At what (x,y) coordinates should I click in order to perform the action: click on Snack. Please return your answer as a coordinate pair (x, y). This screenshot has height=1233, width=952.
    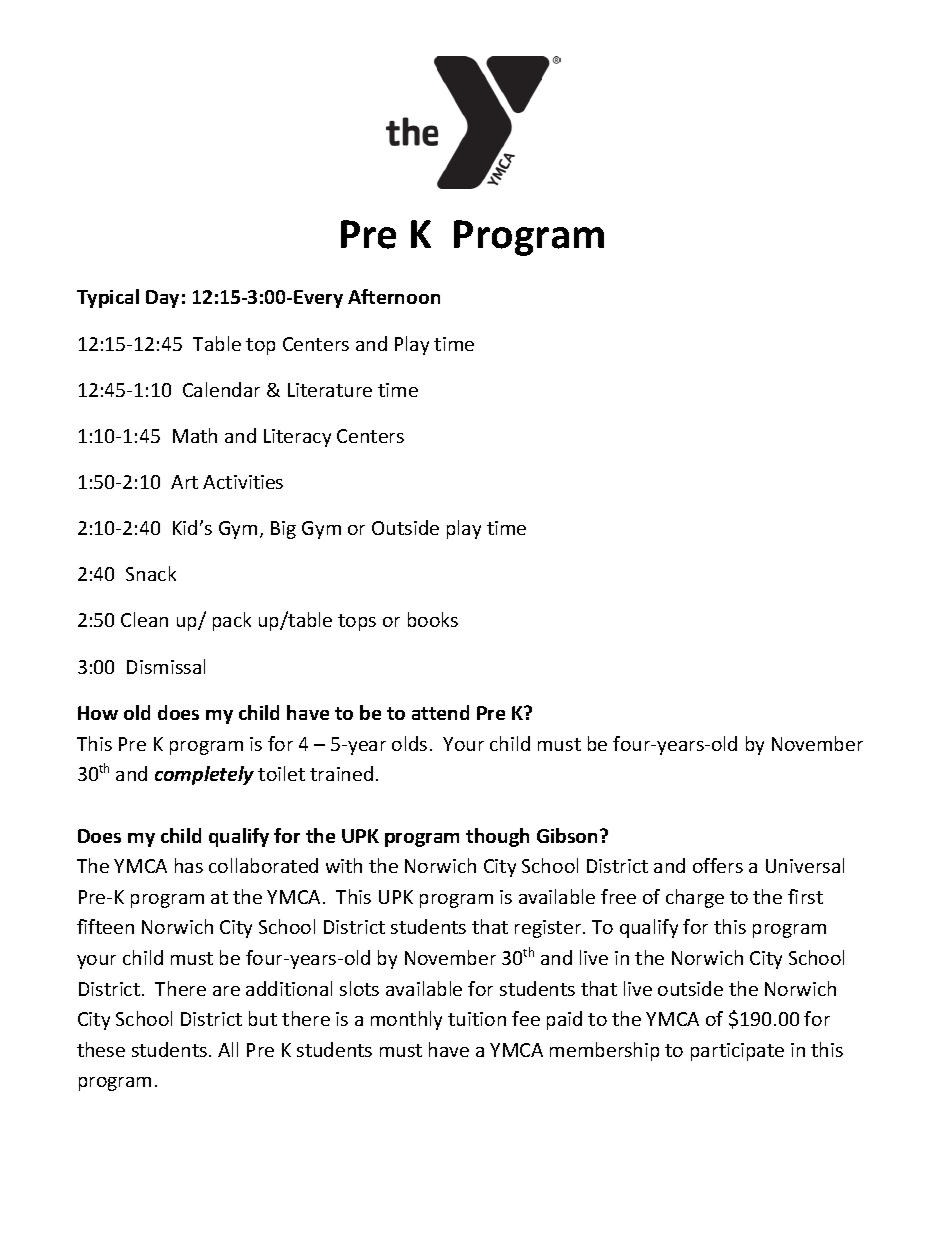
    Looking at the image, I should click on (151, 573).
